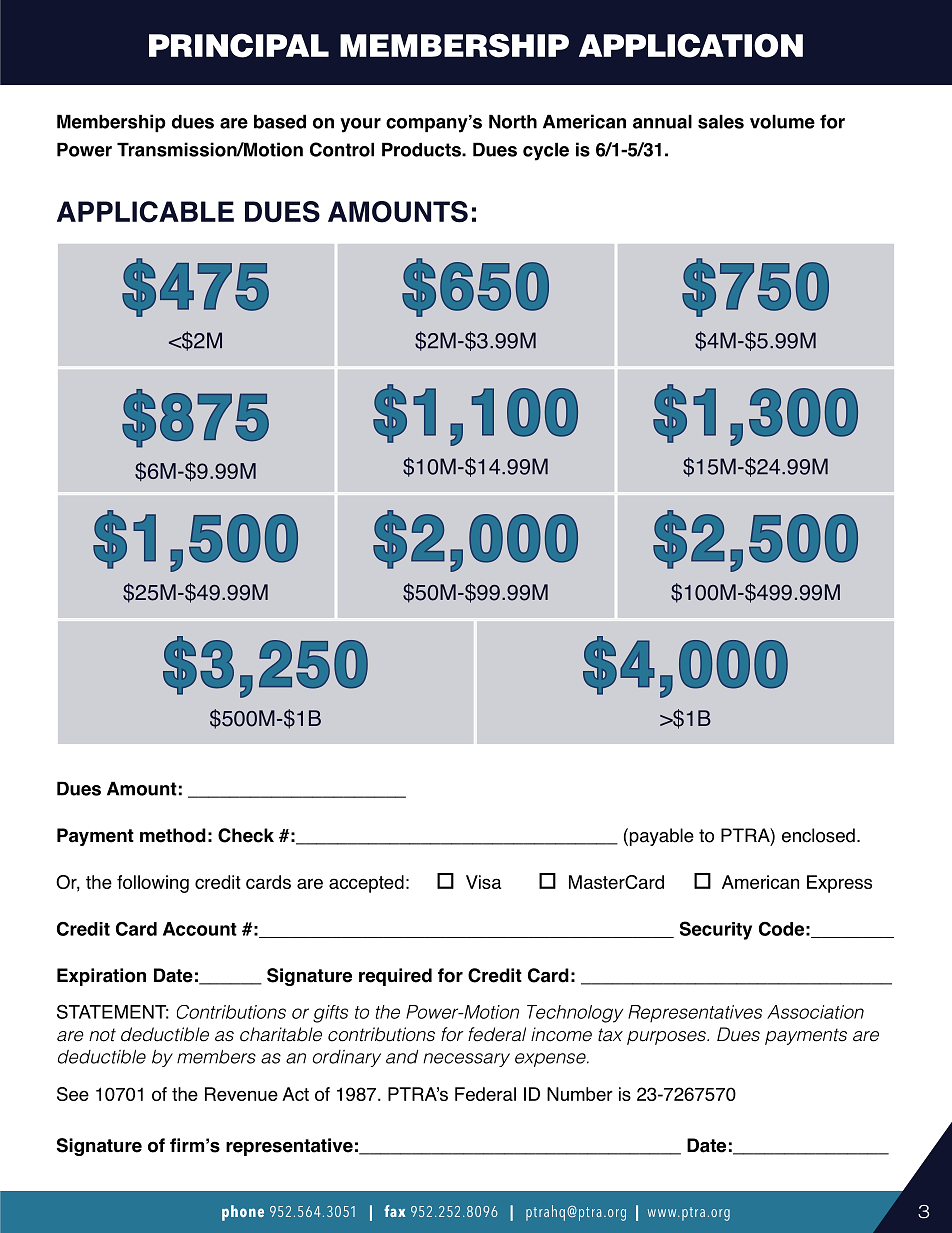  What do you see at coordinates (243, 1213) in the screenshot?
I see `phone` at bounding box center [243, 1213].
